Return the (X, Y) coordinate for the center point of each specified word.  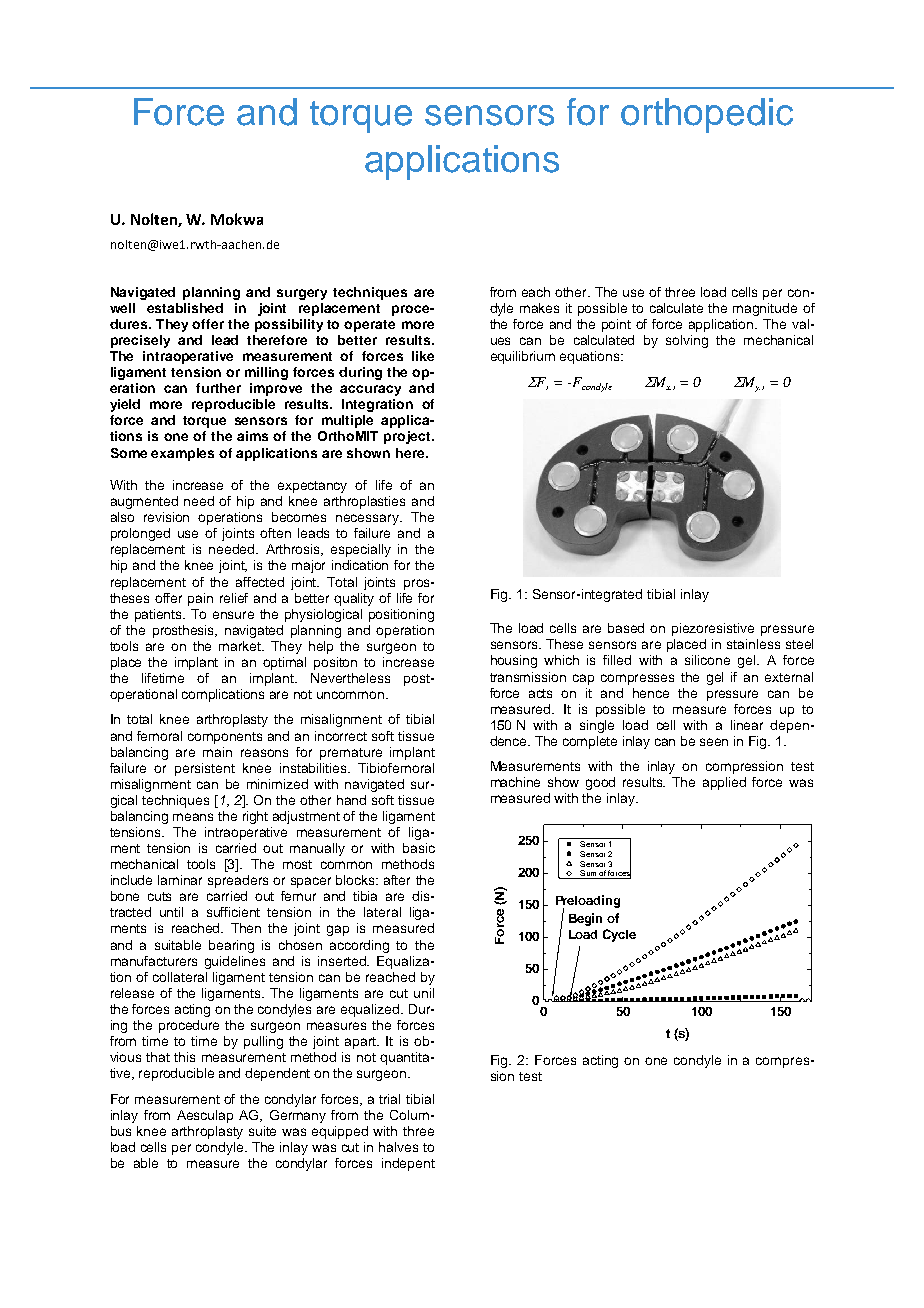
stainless (753, 644)
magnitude (765, 309)
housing (514, 661)
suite (262, 1131)
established (185, 308)
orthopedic (707, 115)
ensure (233, 615)
